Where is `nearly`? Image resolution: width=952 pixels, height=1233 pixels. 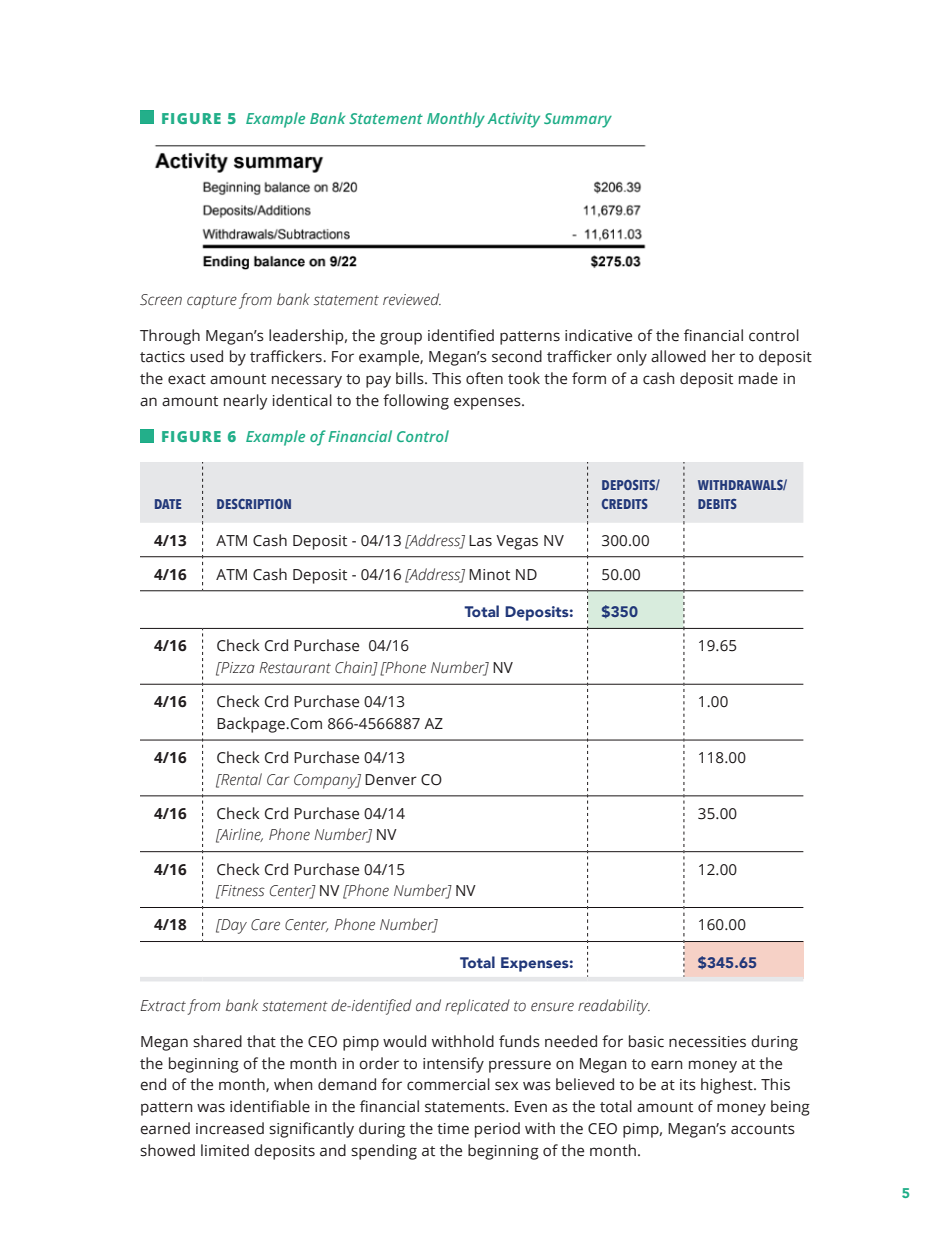 nearly is located at coordinates (245, 402).
